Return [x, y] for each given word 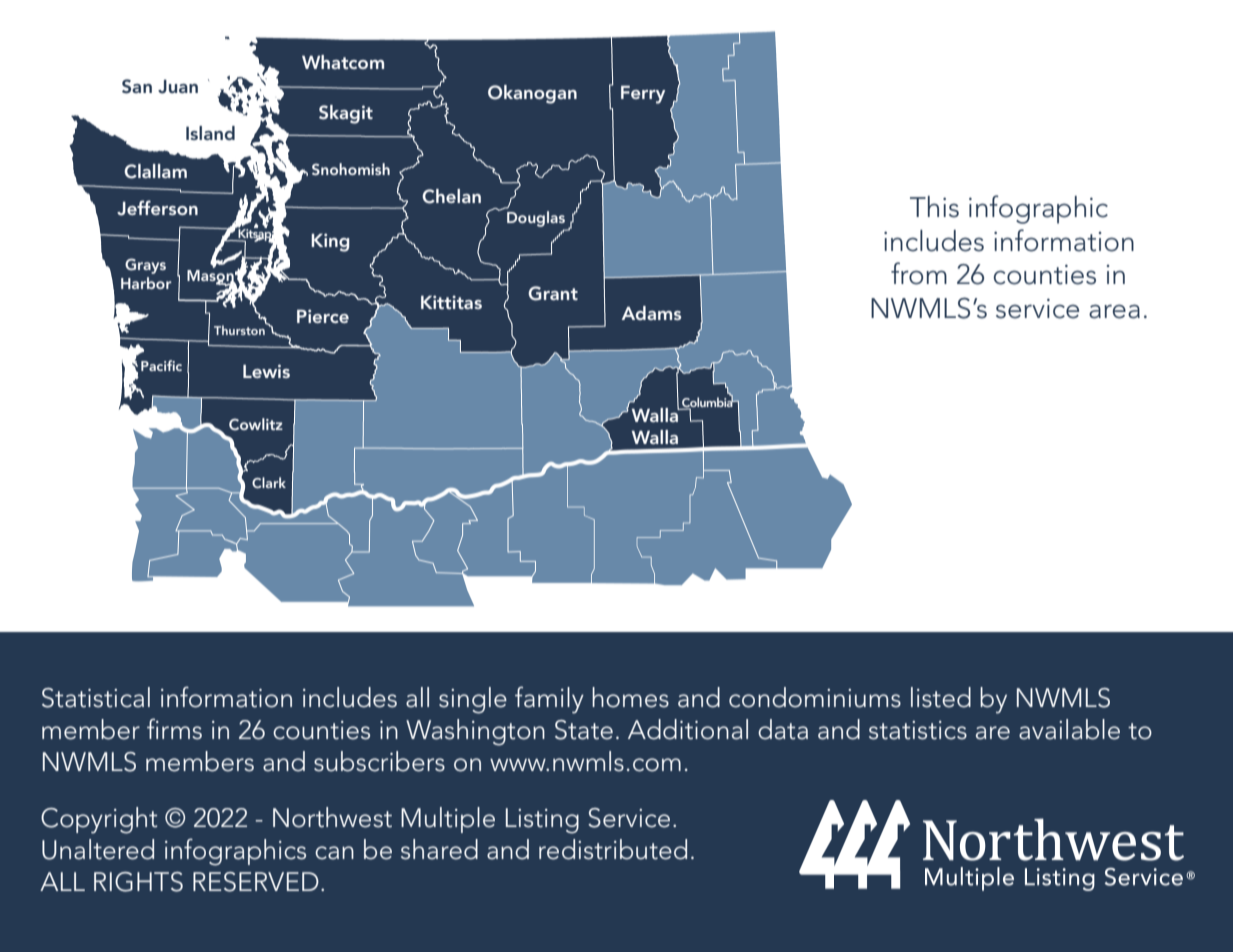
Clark [269, 482]
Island [210, 133]
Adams [651, 313]
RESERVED [256, 882]
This [934, 207]
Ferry [643, 95]
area [1114, 311]
